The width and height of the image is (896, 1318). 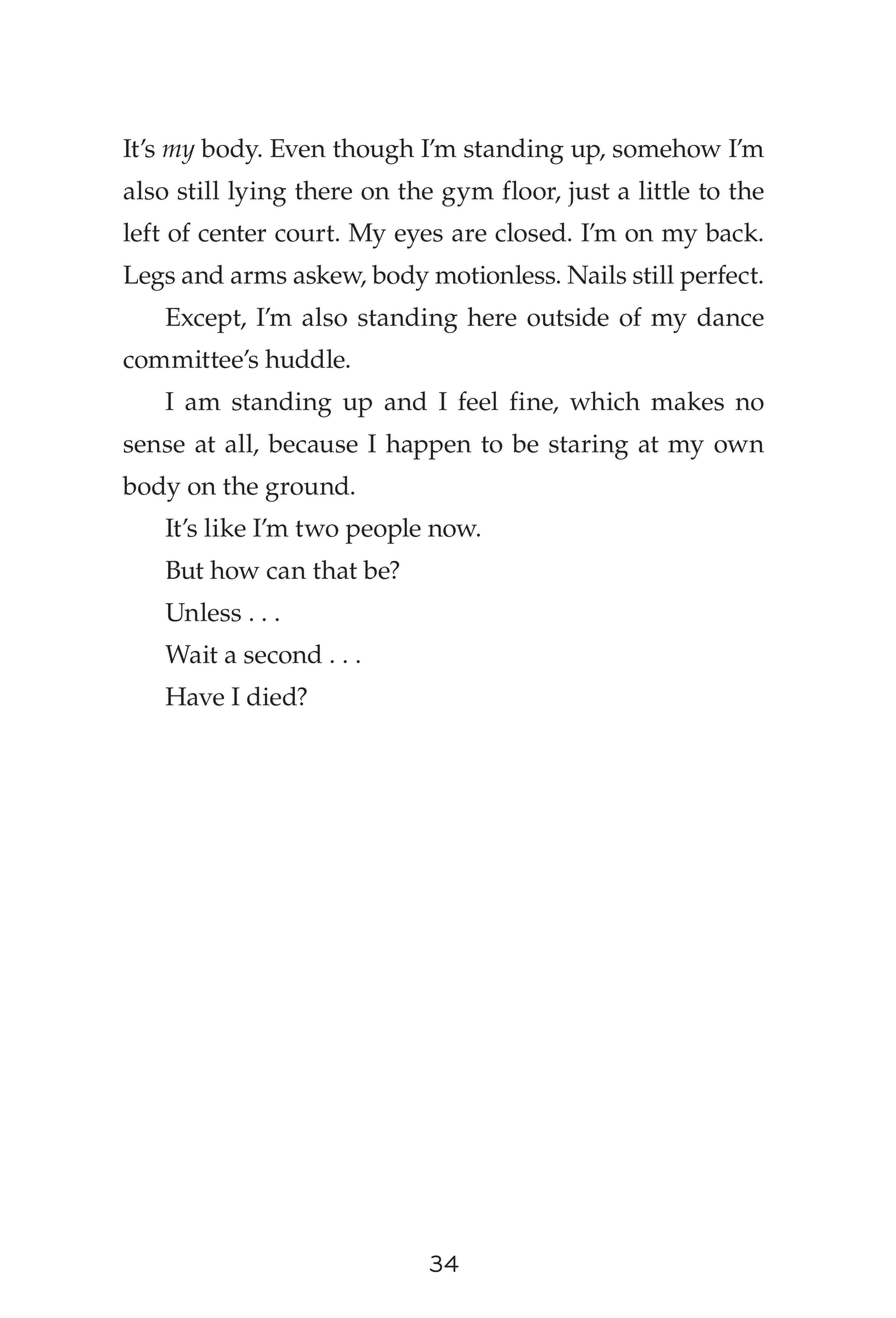 I want to click on happen, so click(x=428, y=446).
